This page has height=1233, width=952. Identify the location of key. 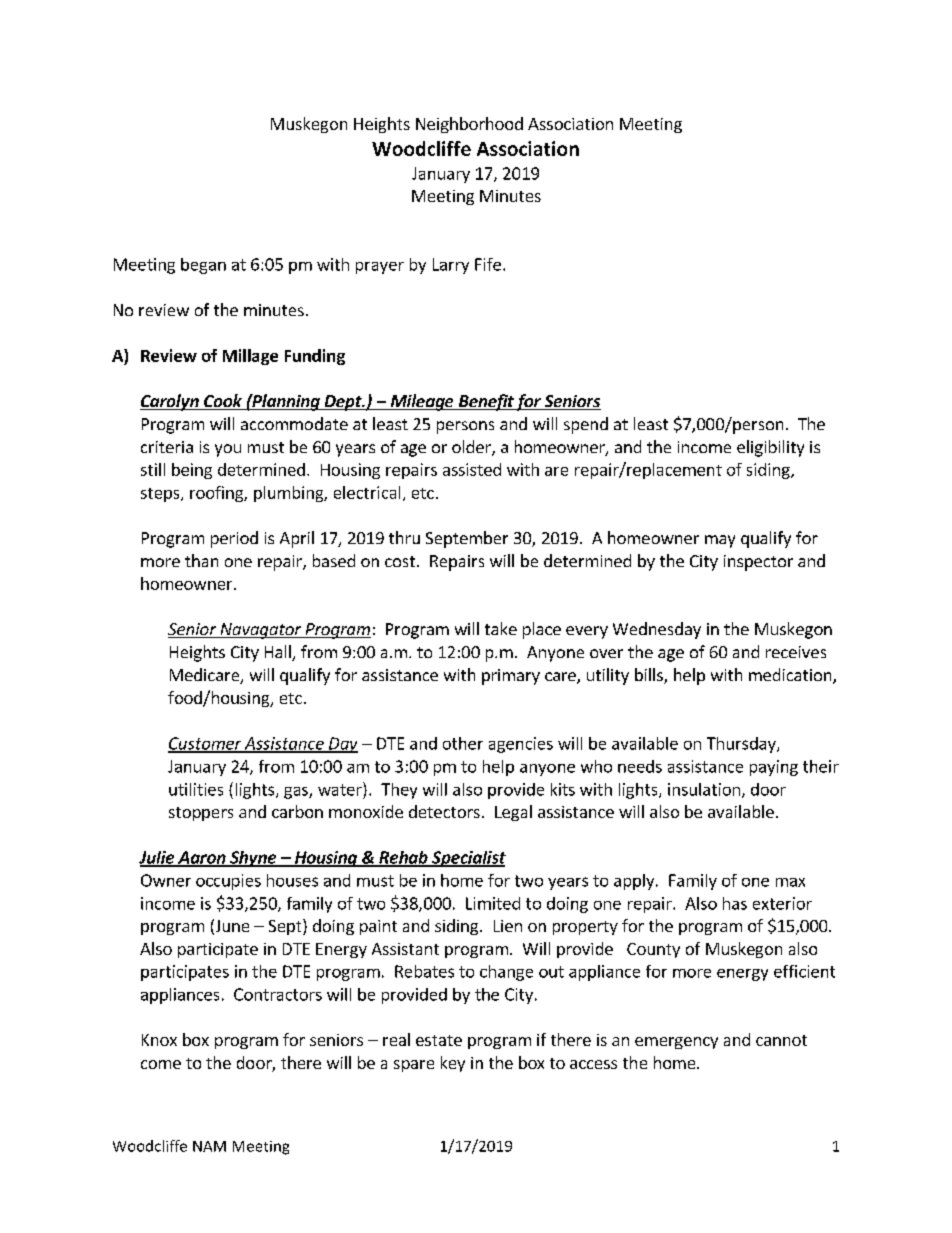
(453, 1064).
